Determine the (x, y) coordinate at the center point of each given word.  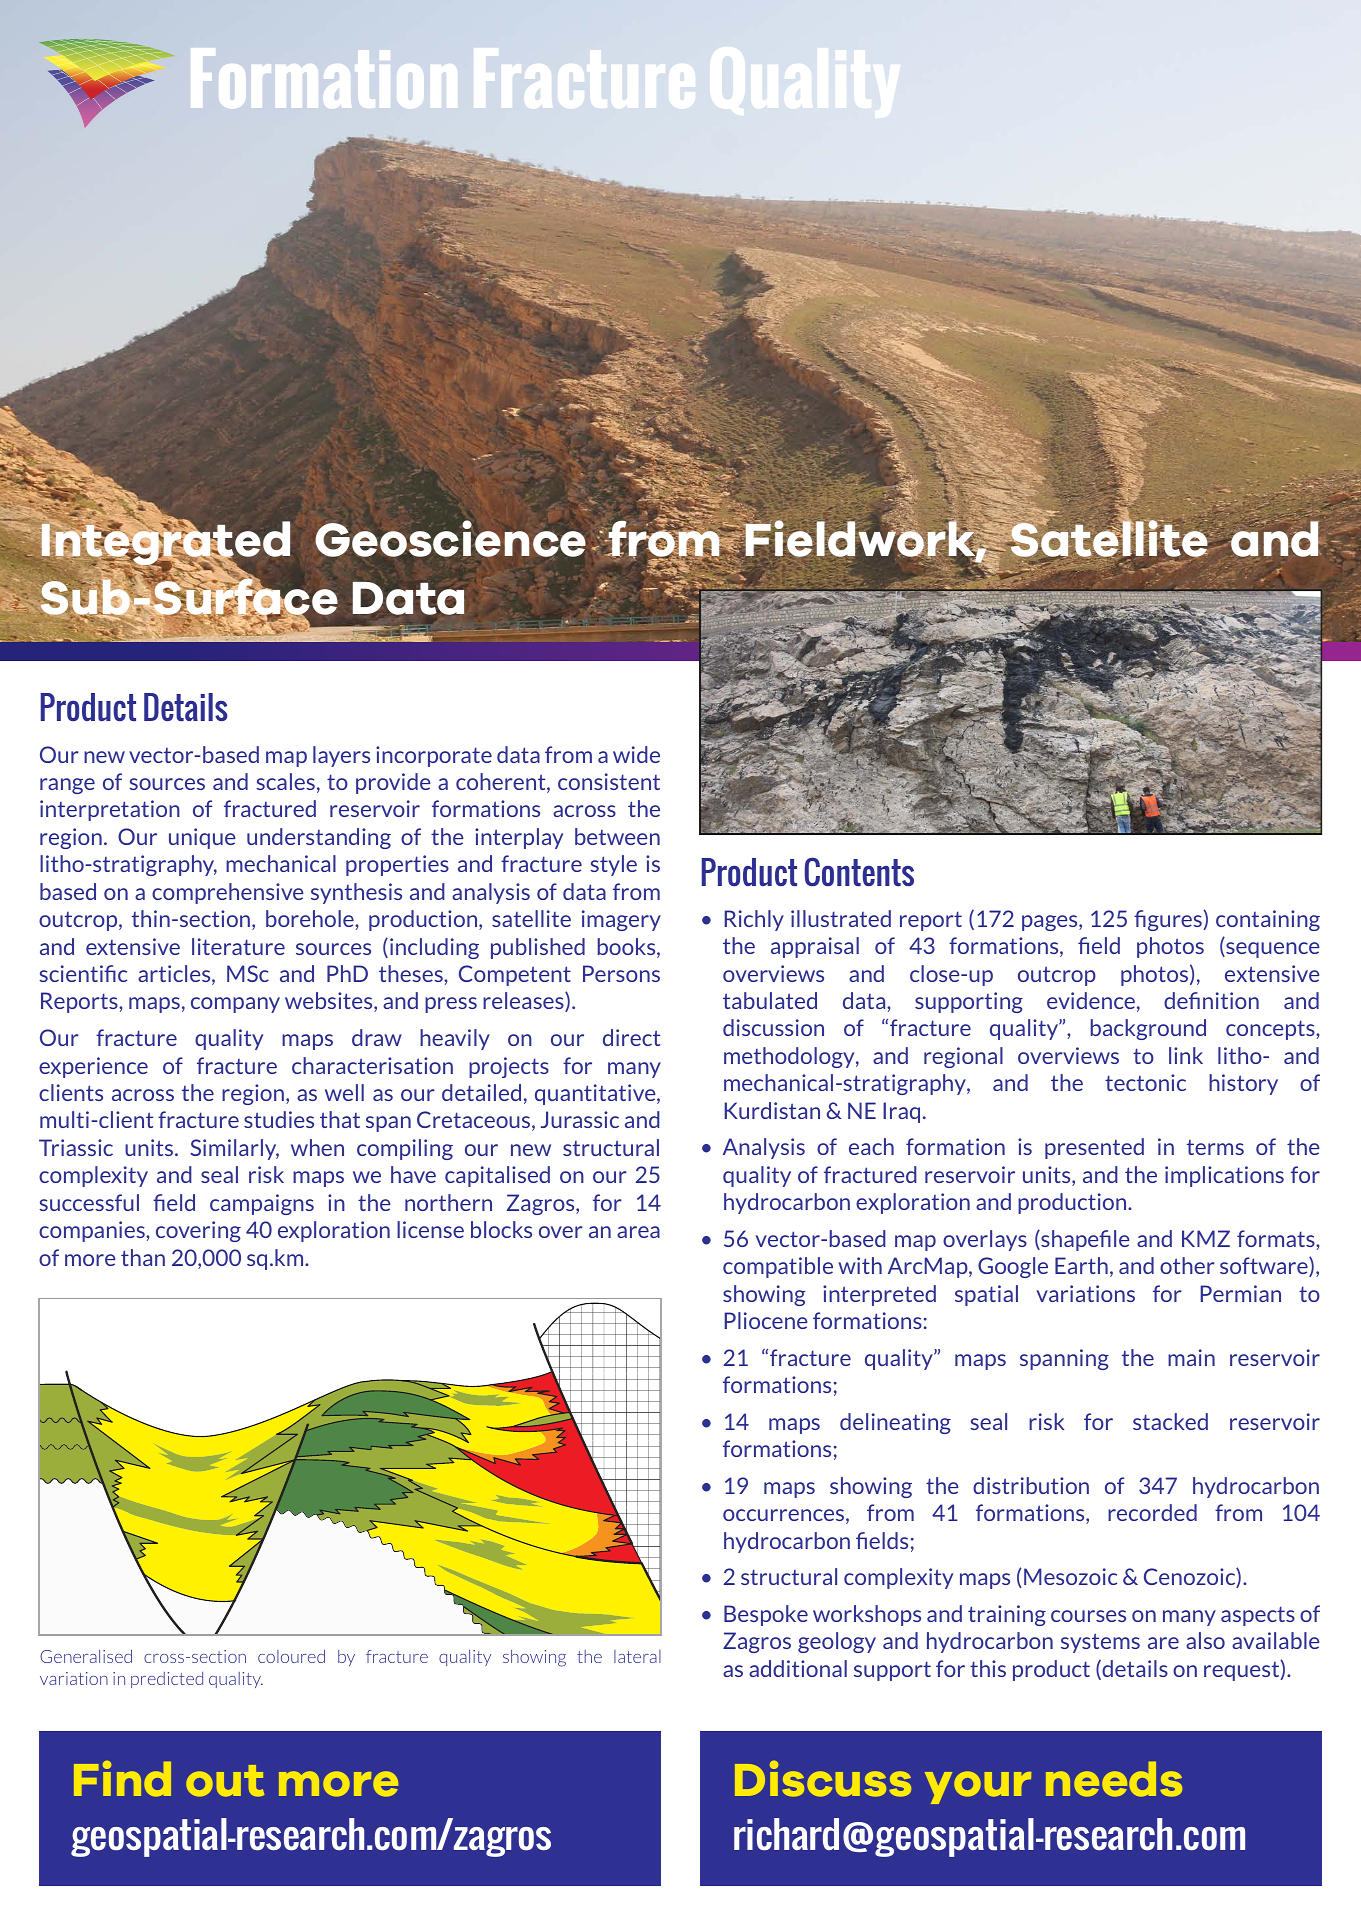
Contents (859, 872)
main (1191, 1357)
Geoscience (450, 538)
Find (122, 1779)
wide (636, 754)
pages (1051, 923)
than (143, 1257)
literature (238, 946)
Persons (621, 973)
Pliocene (766, 1320)
